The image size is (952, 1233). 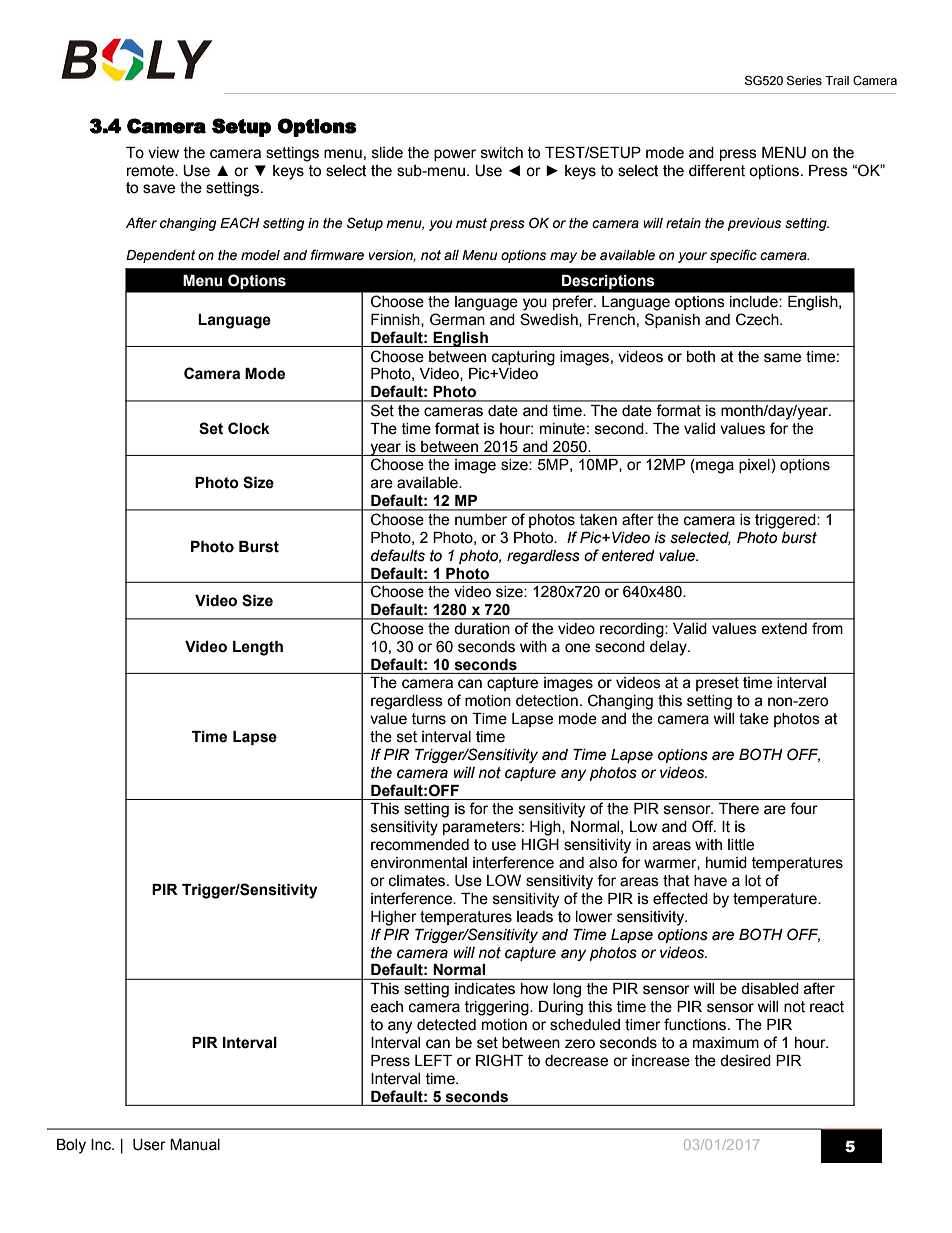 What do you see at coordinates (804, 80) in the image?
I see `Series` at bounding box center [804, 80].
